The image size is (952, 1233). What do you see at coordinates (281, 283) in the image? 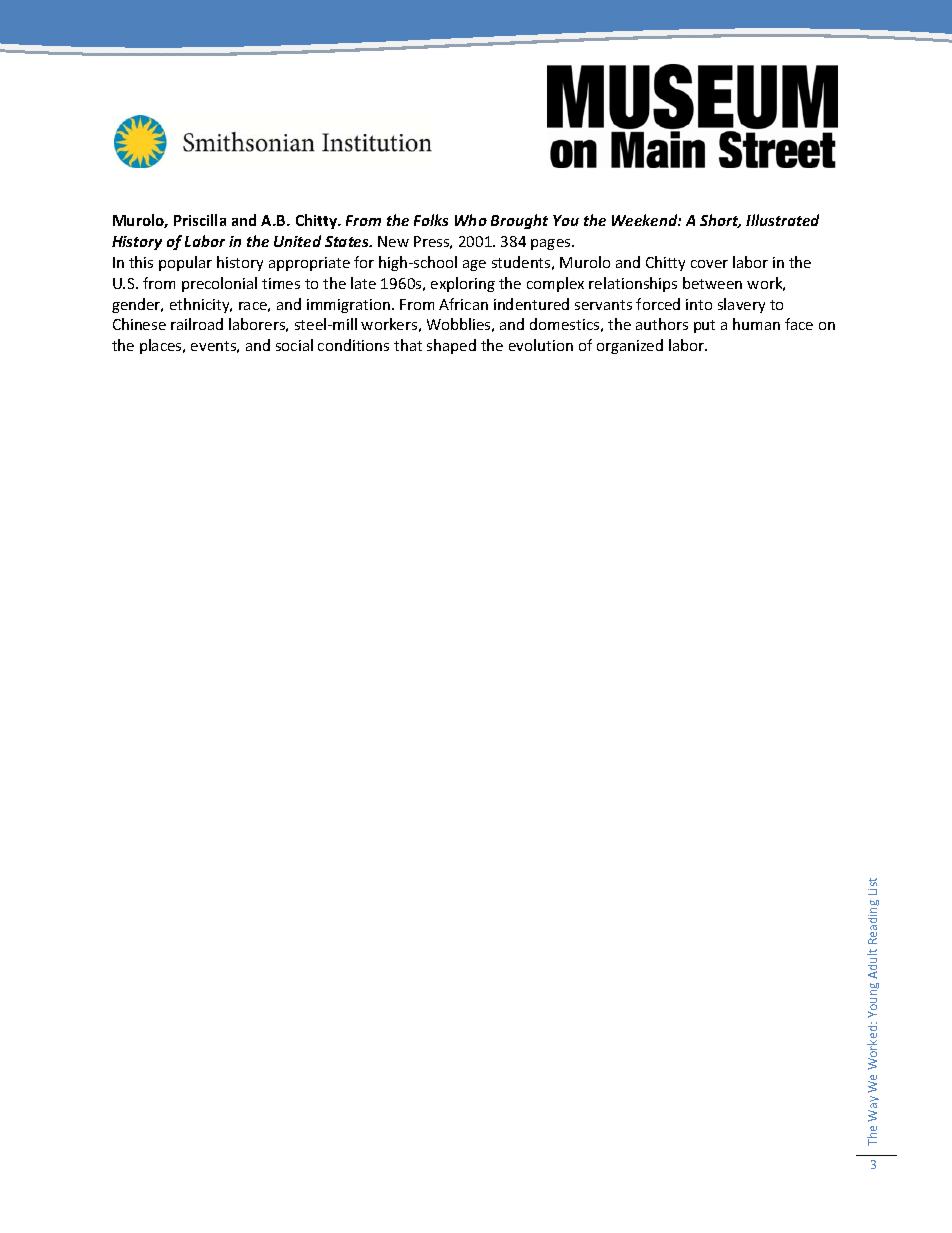
I see `times` at bounding box center [281, 283].
